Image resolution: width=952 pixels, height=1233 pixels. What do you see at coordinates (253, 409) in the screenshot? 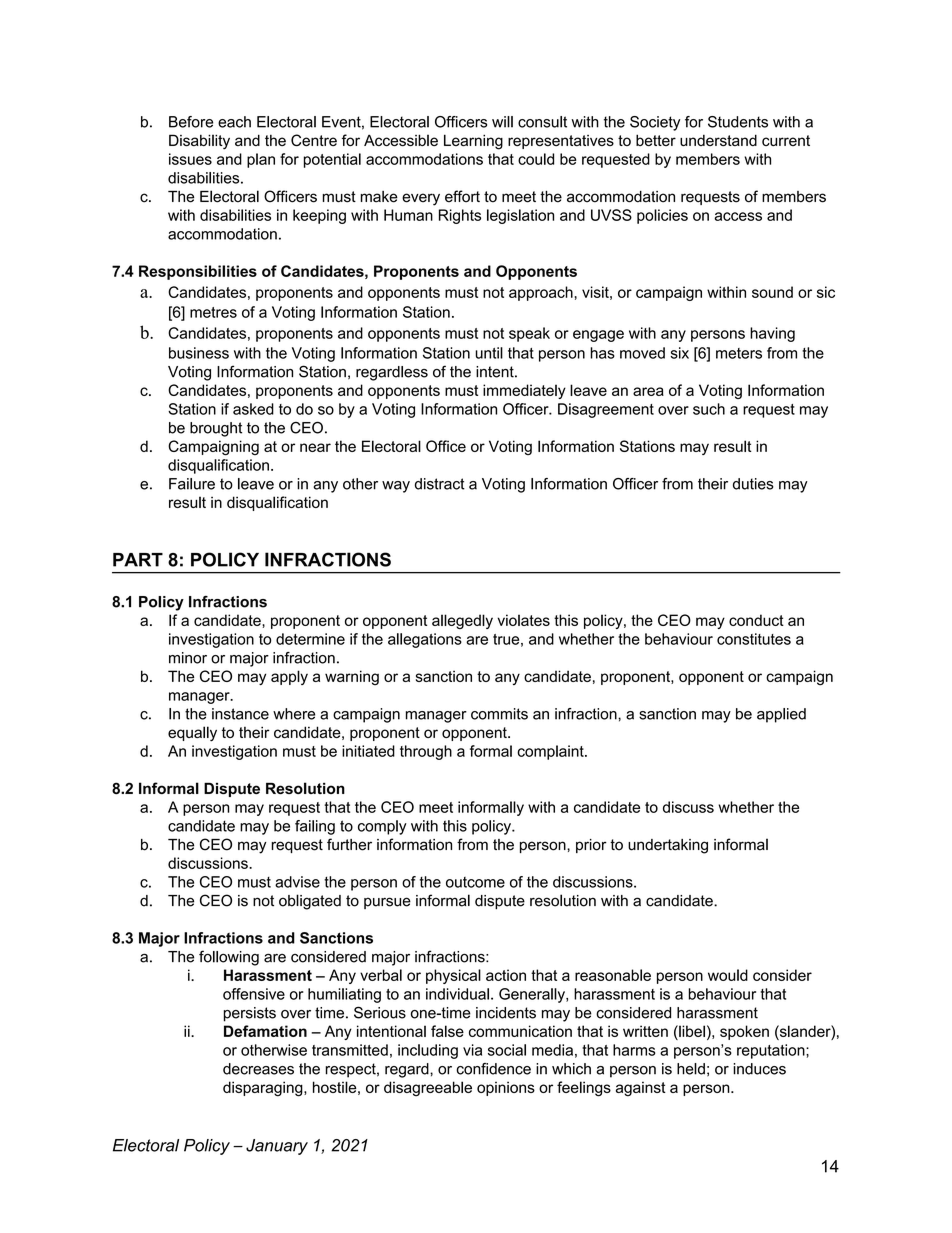
I see `asked` at bounding box center [253, 409].
